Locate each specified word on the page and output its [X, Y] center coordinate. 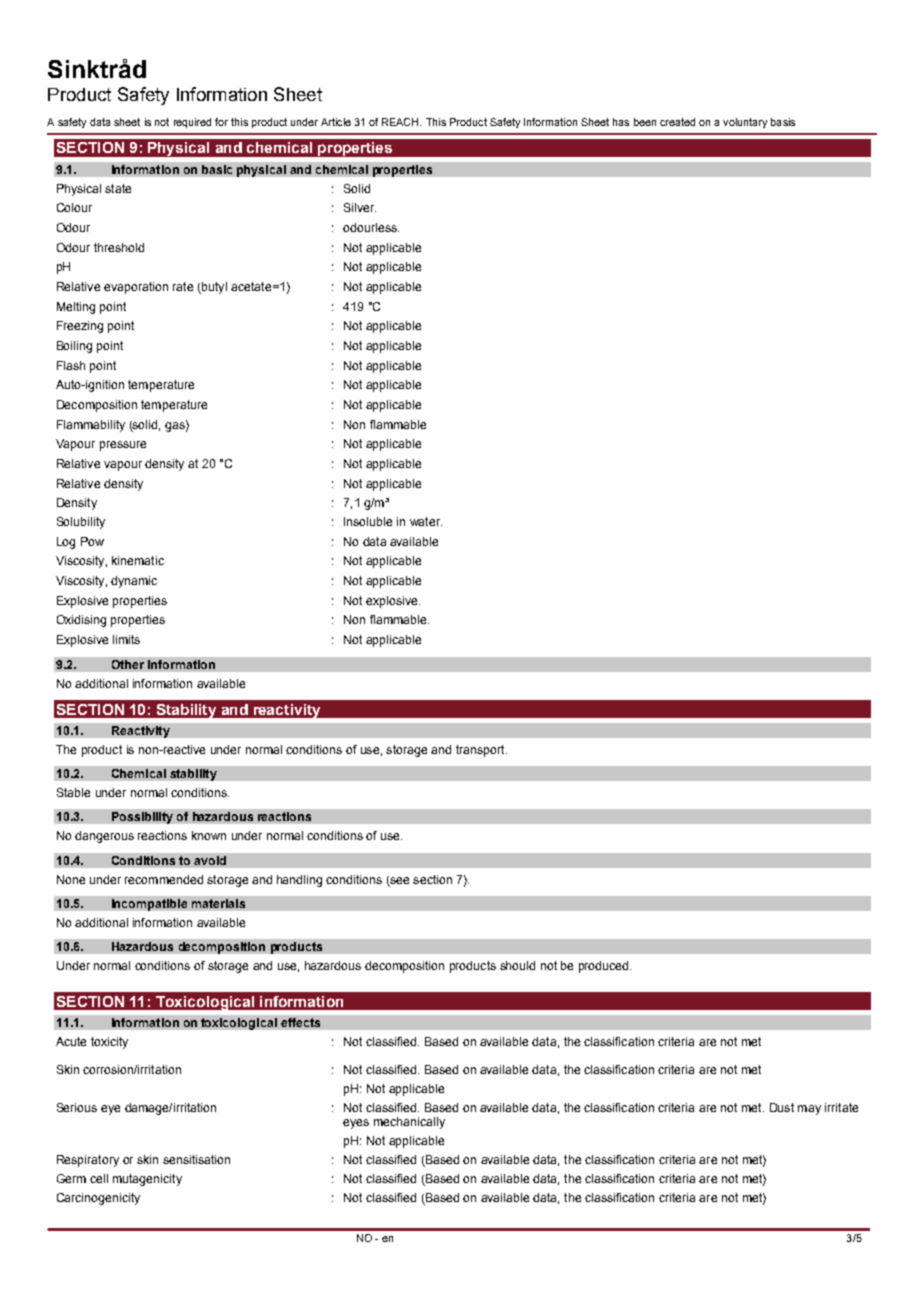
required [192, 123]
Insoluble [368, 521]
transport [481, 751]
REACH [401, 122]
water [426, 521]
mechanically [409, 1123]
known [209, 835]
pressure [123, 446]
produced [605, 967]
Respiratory [88, 1161]
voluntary [745, 123]
